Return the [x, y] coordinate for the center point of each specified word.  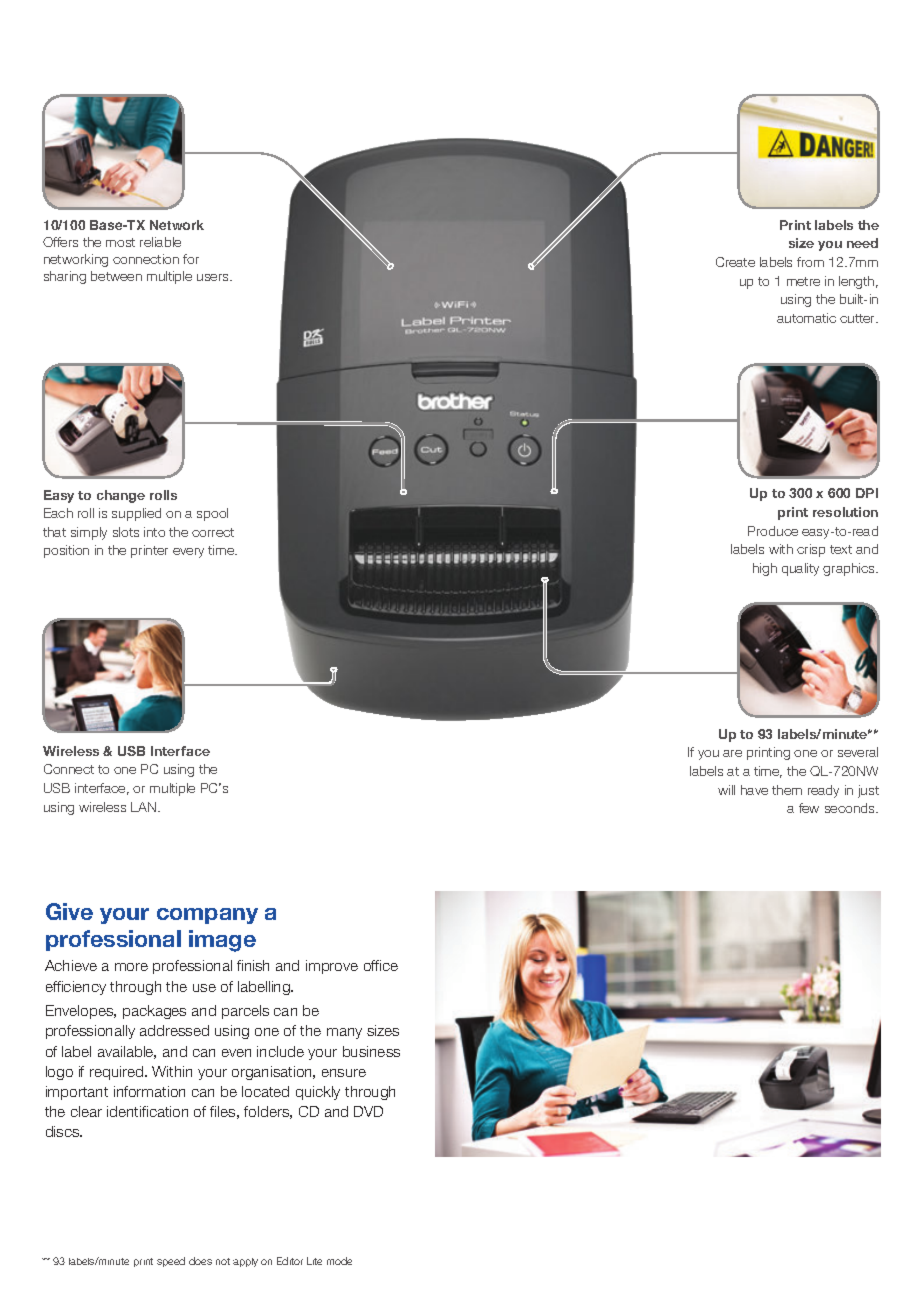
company [207, 916]
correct [213, 532]
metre [803, 281]
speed [171, 1262]
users [214, 277]
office [381, 965]
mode [339, 1261]
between [116, 276]
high [765, 569]
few [809, 808]
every [188, 553]
